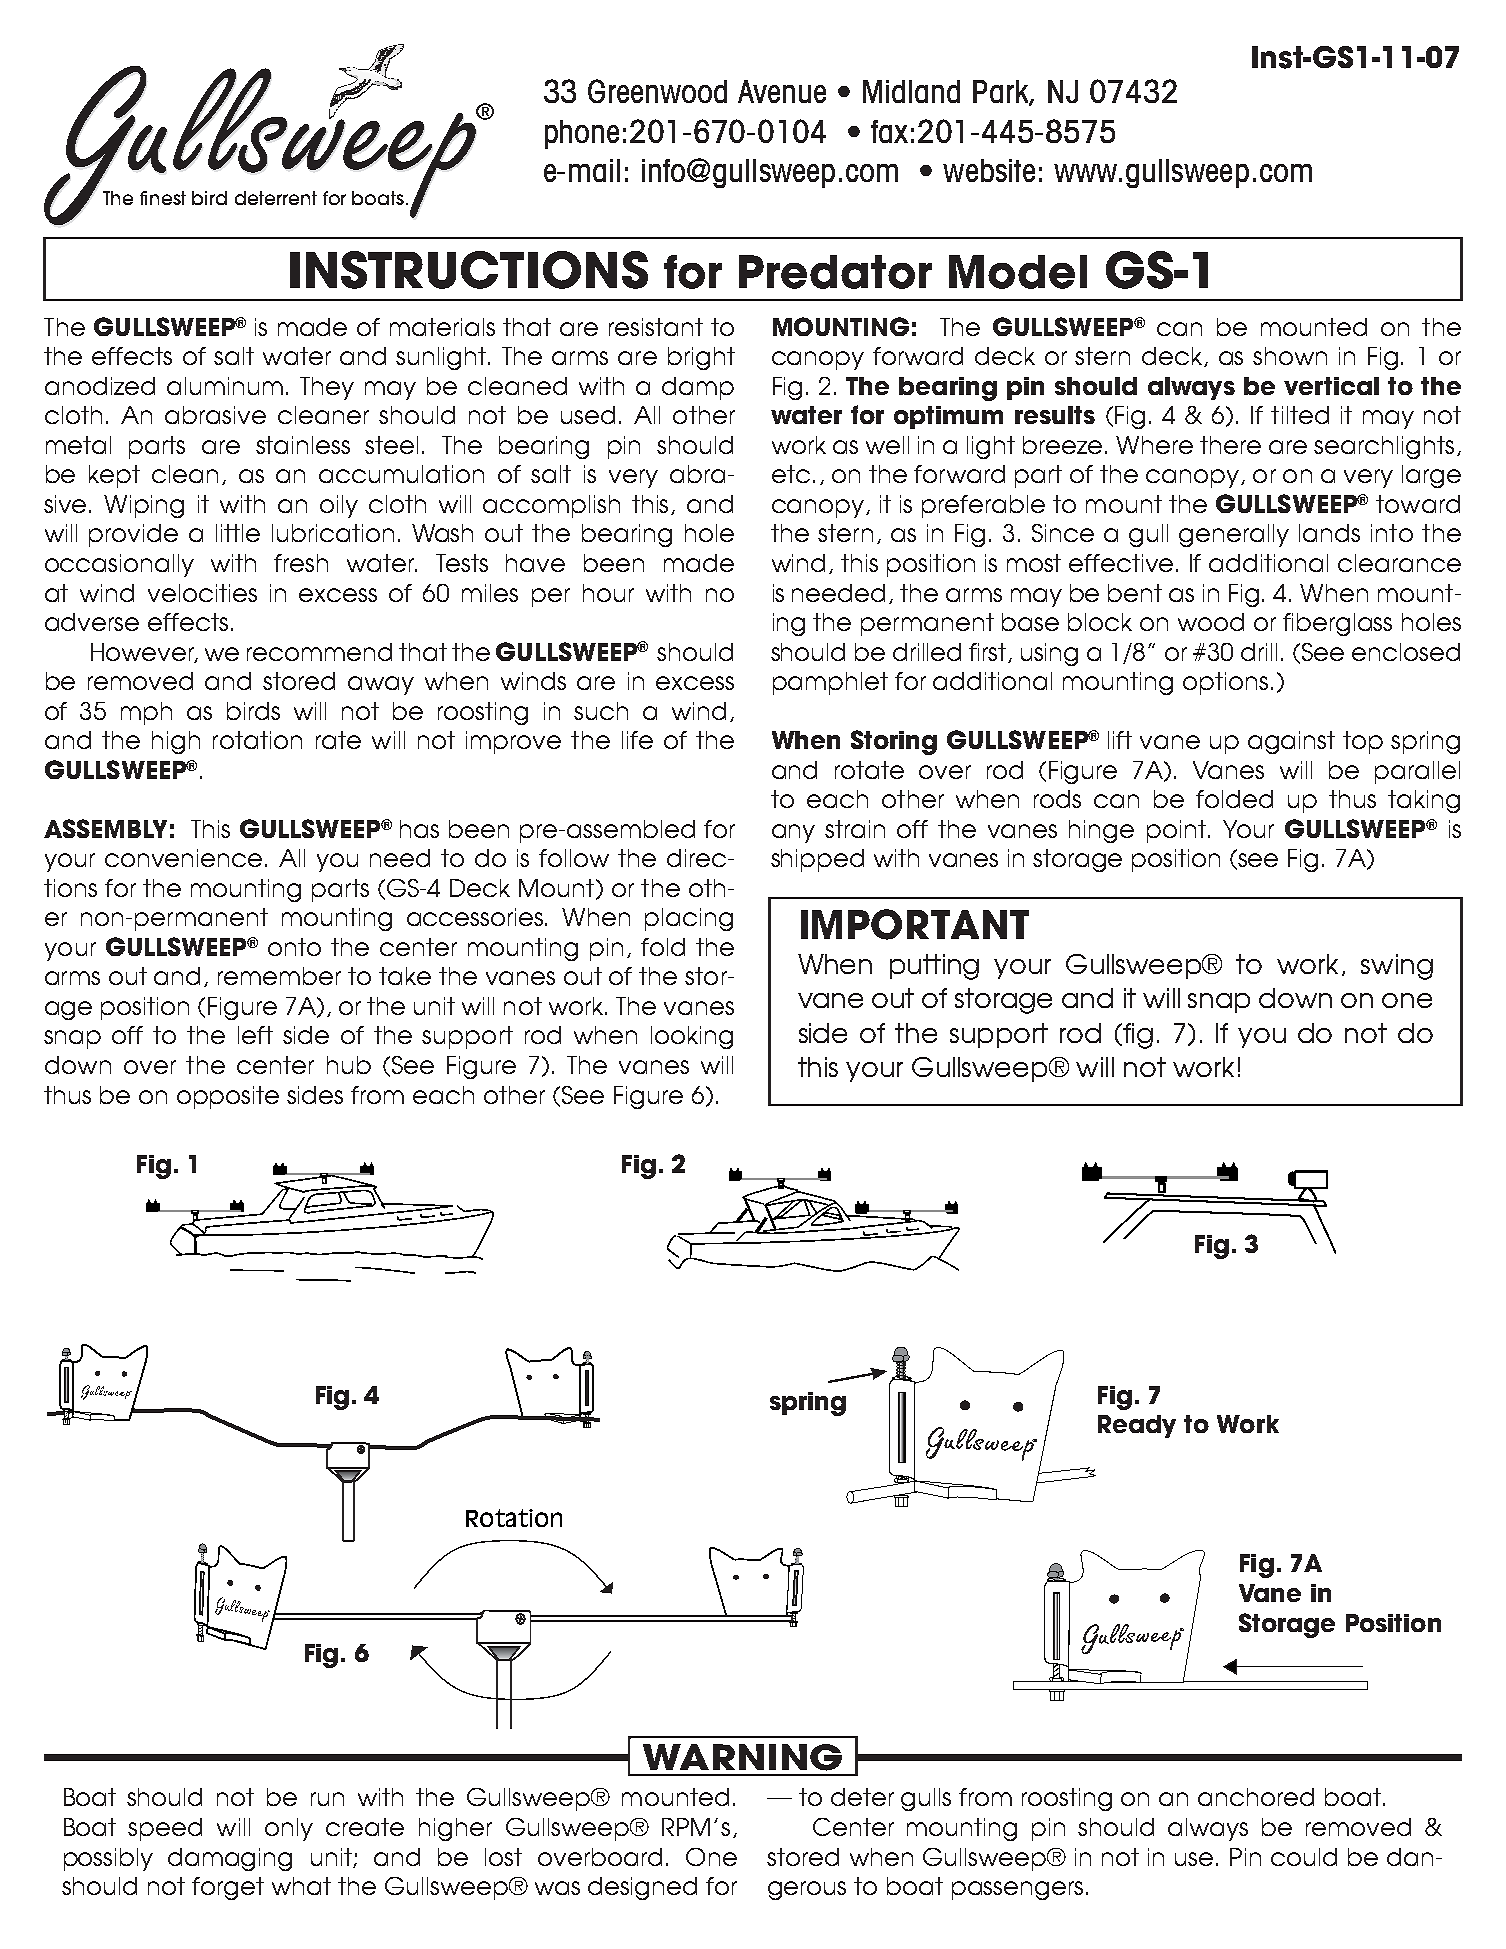 The image size is (1506, 1949). I want to click on website, so click(989, 170).
